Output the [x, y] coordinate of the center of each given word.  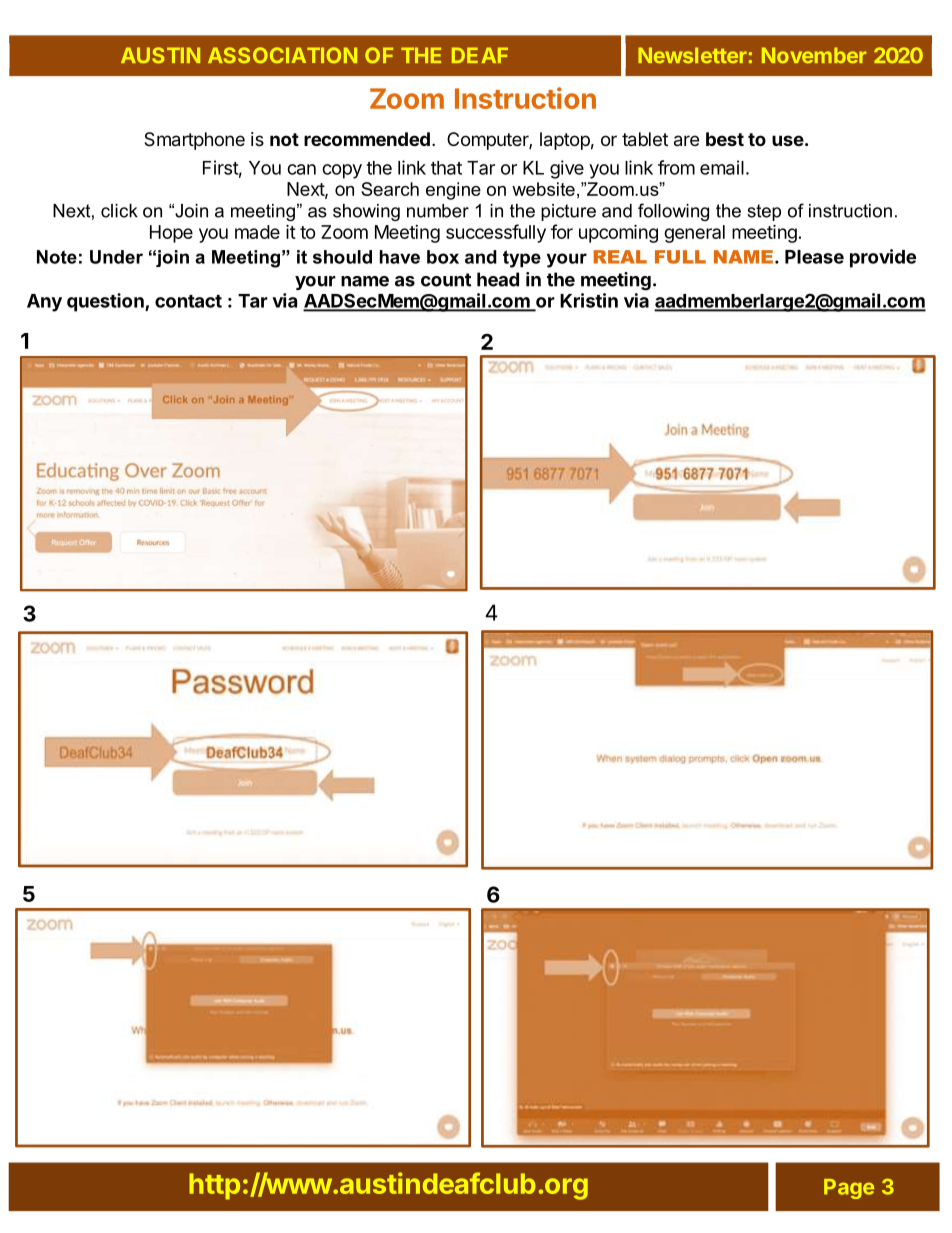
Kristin [589, 300]
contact [188, 301]
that [446, 168]
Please [814, 257]
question [106, 302]
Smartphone [194, 141]
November [814, 55]
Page [849, 1189]
